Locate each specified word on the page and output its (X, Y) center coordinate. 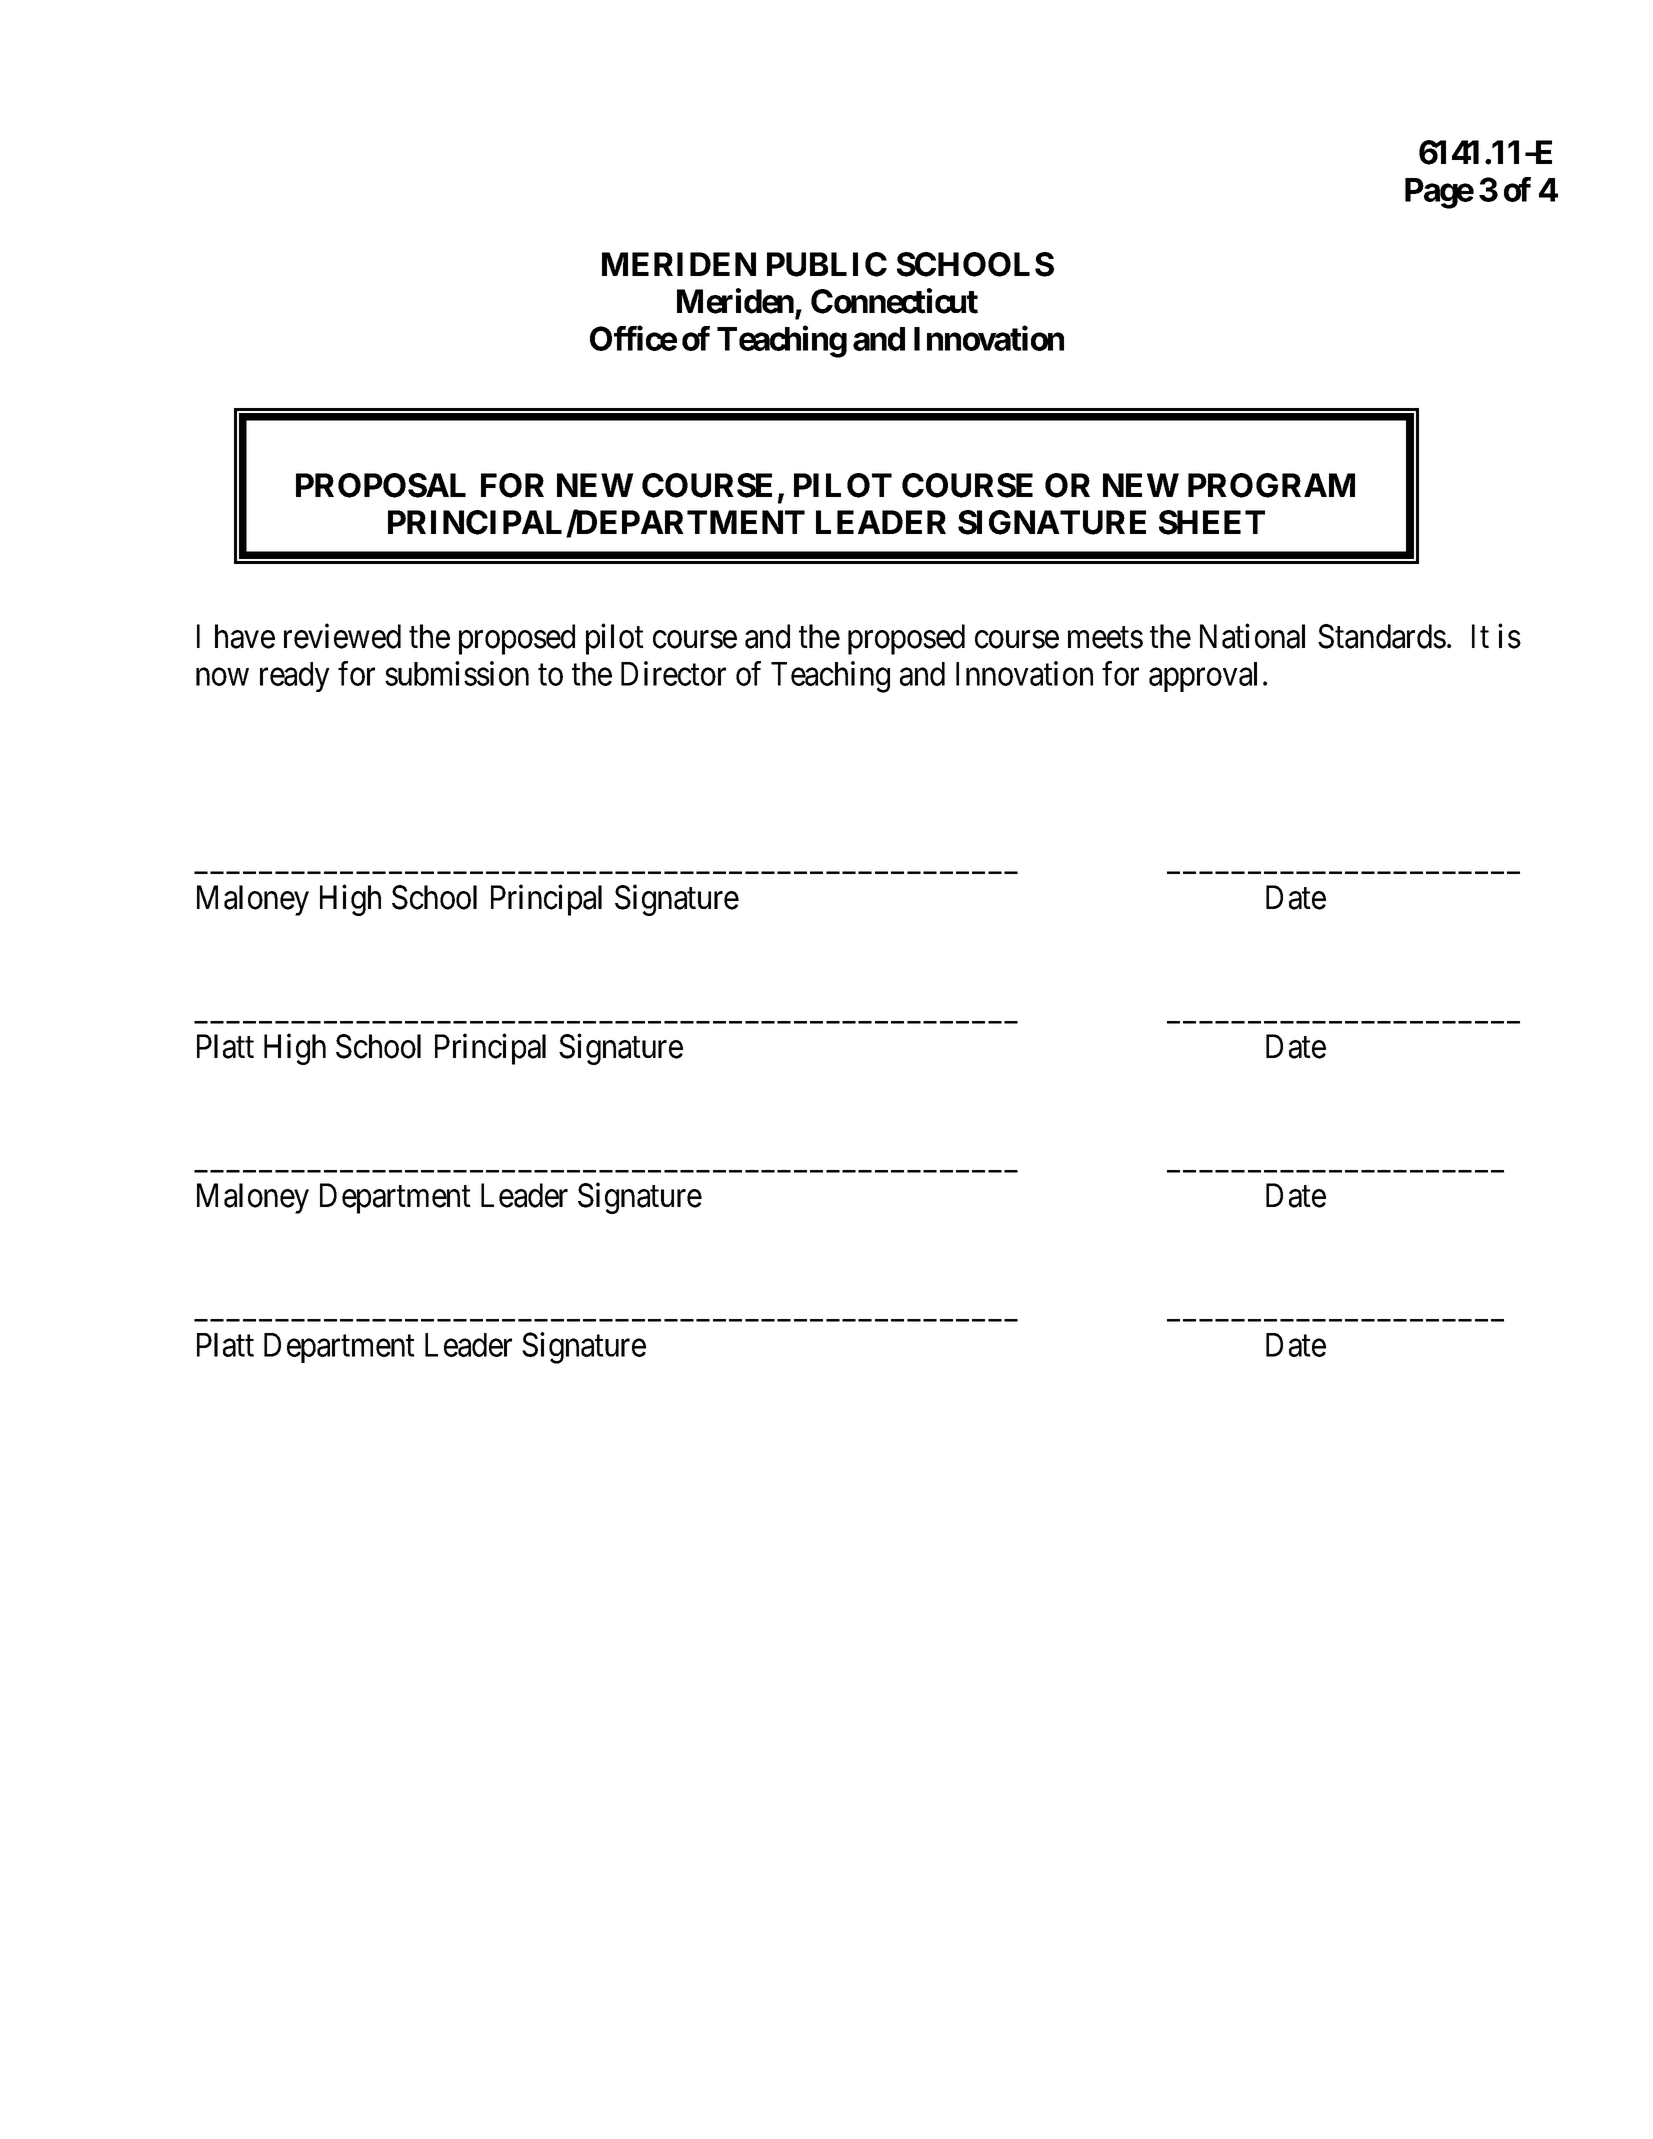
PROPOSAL (381, 485)
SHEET (1212, 522)
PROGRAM (1271, 485)
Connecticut (894, 301)
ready (295, 677)
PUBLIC (827, 264)
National (1252, 636)
